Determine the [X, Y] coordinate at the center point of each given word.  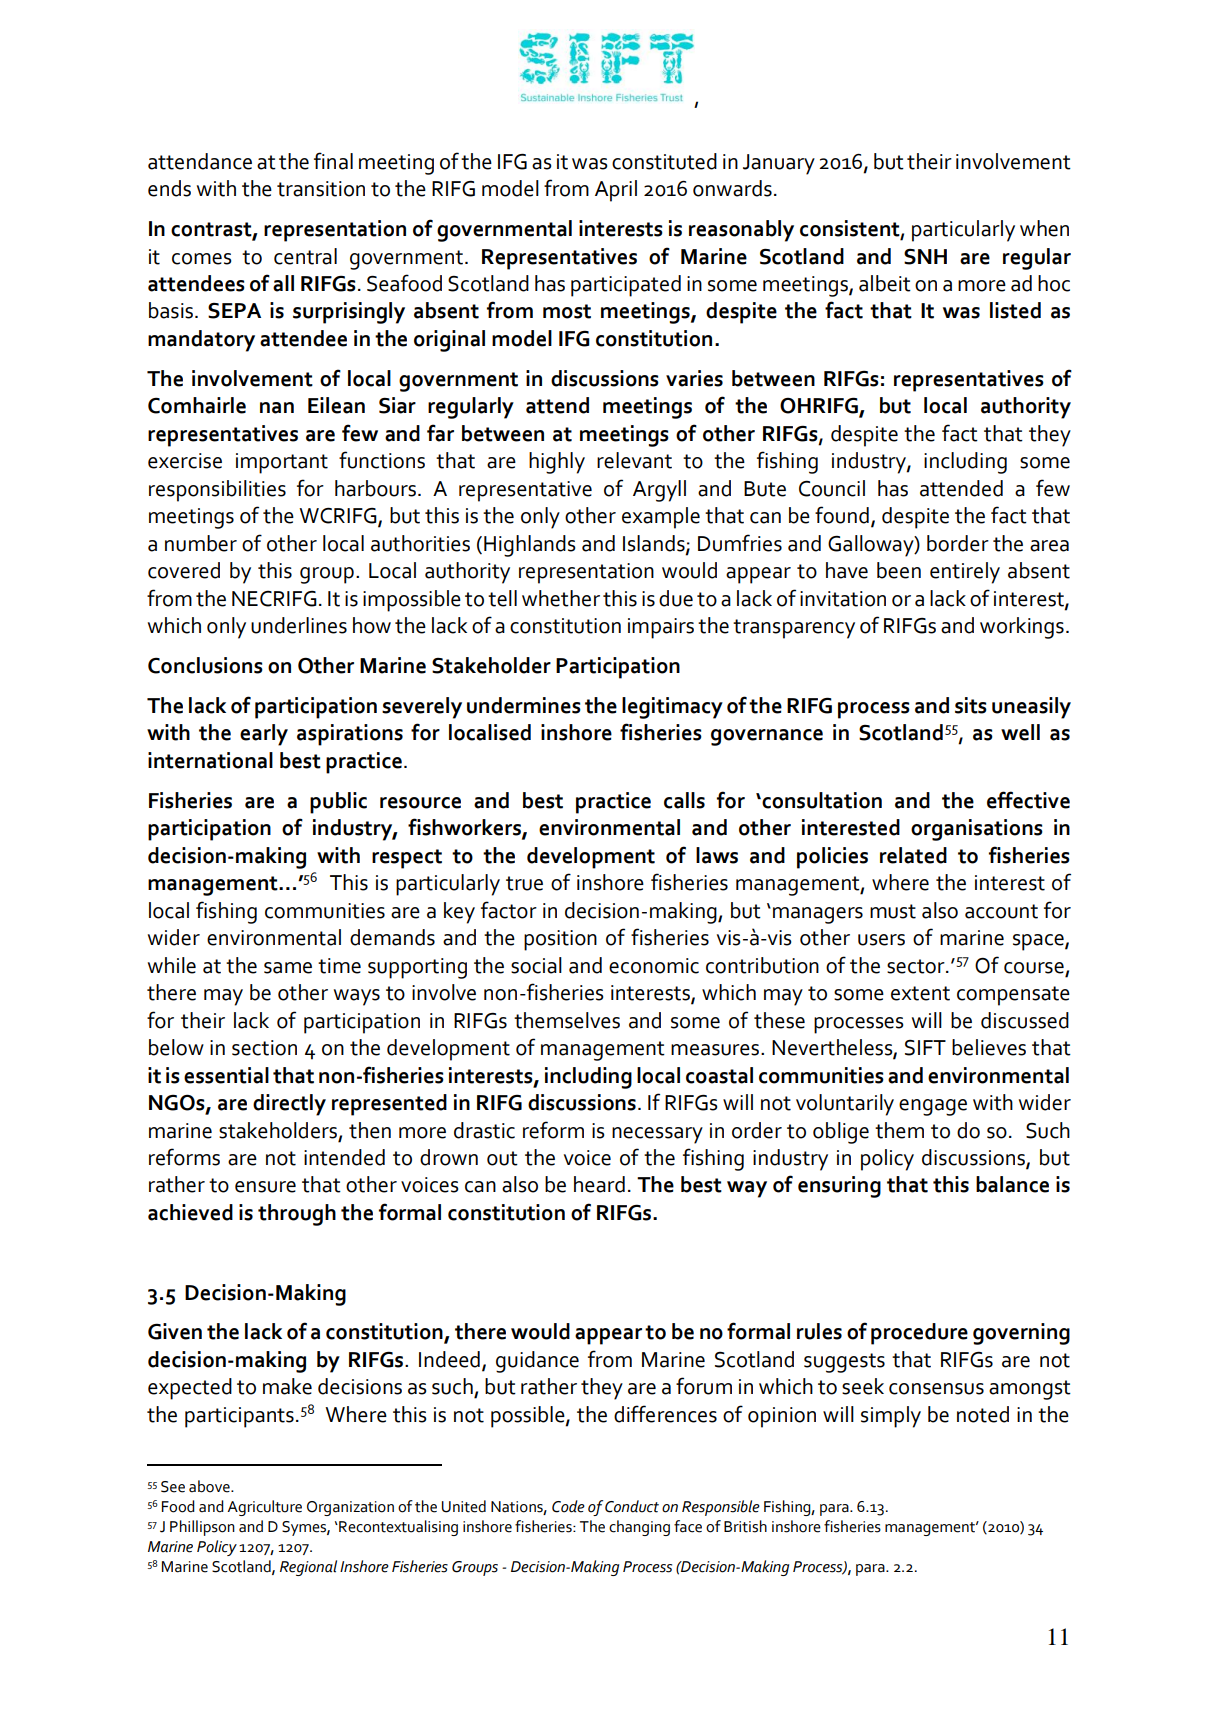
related [913, 855]
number [201, 543]
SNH [925, 257]
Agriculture [264, 1508]
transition [321, 189]
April [616, 191]
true [524, 883]
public [338, 803]
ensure [265, 1187]
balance [1012, 1184]
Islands [655, 544]
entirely [965, 573]
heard [599, 1184]
